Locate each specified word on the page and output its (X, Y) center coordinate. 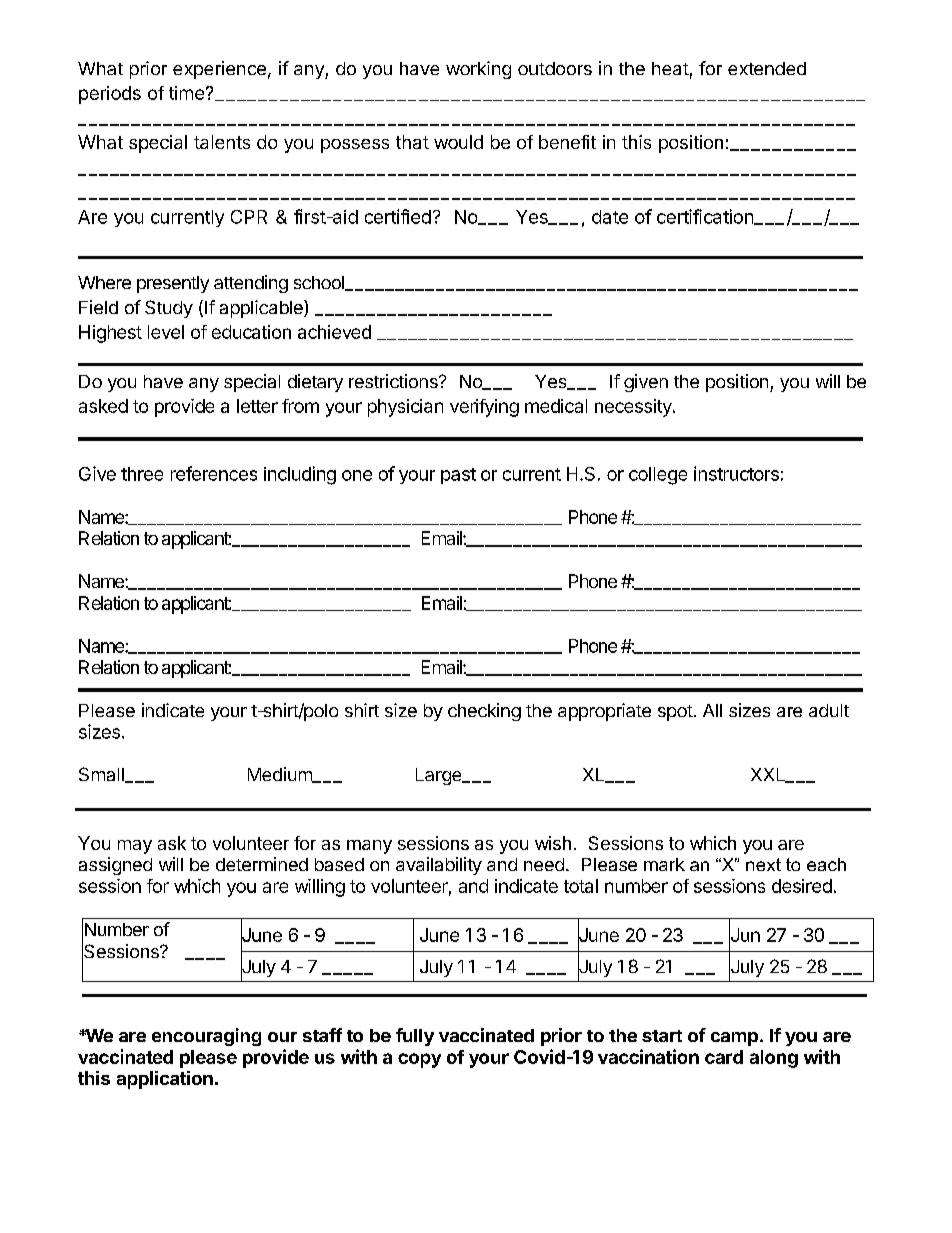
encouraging (206, 1037)
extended (767, 68)
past (458, 476)
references (214, 473)
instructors (736, 473)
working (478, 70)
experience (219, 70)
